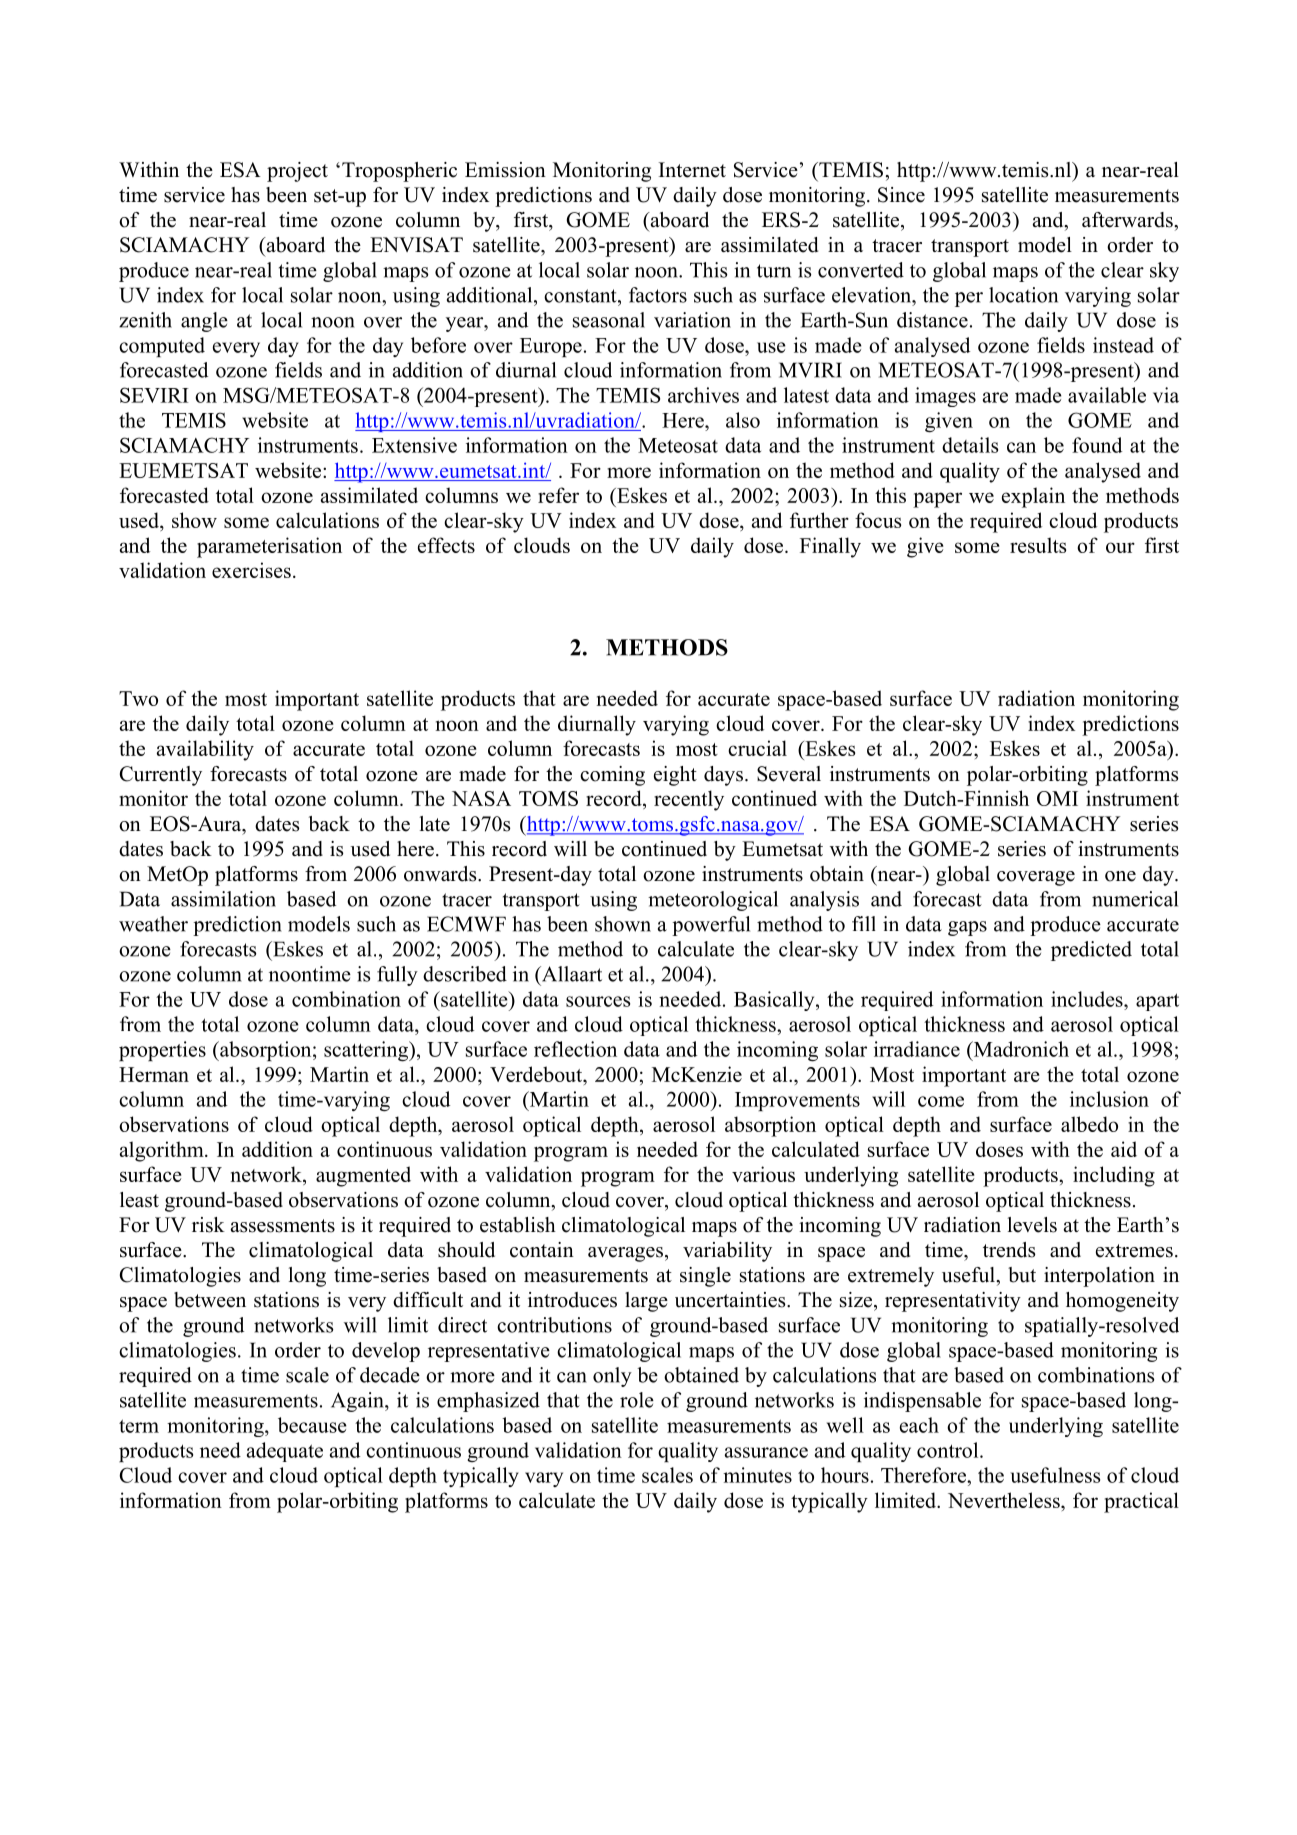 Image resolution: width=1297 pixels, height=1835 pixels. What do you see at coordinates (285, 1452) in the screenshot?
I see `adequate` at bounding box center [285, 1452].
